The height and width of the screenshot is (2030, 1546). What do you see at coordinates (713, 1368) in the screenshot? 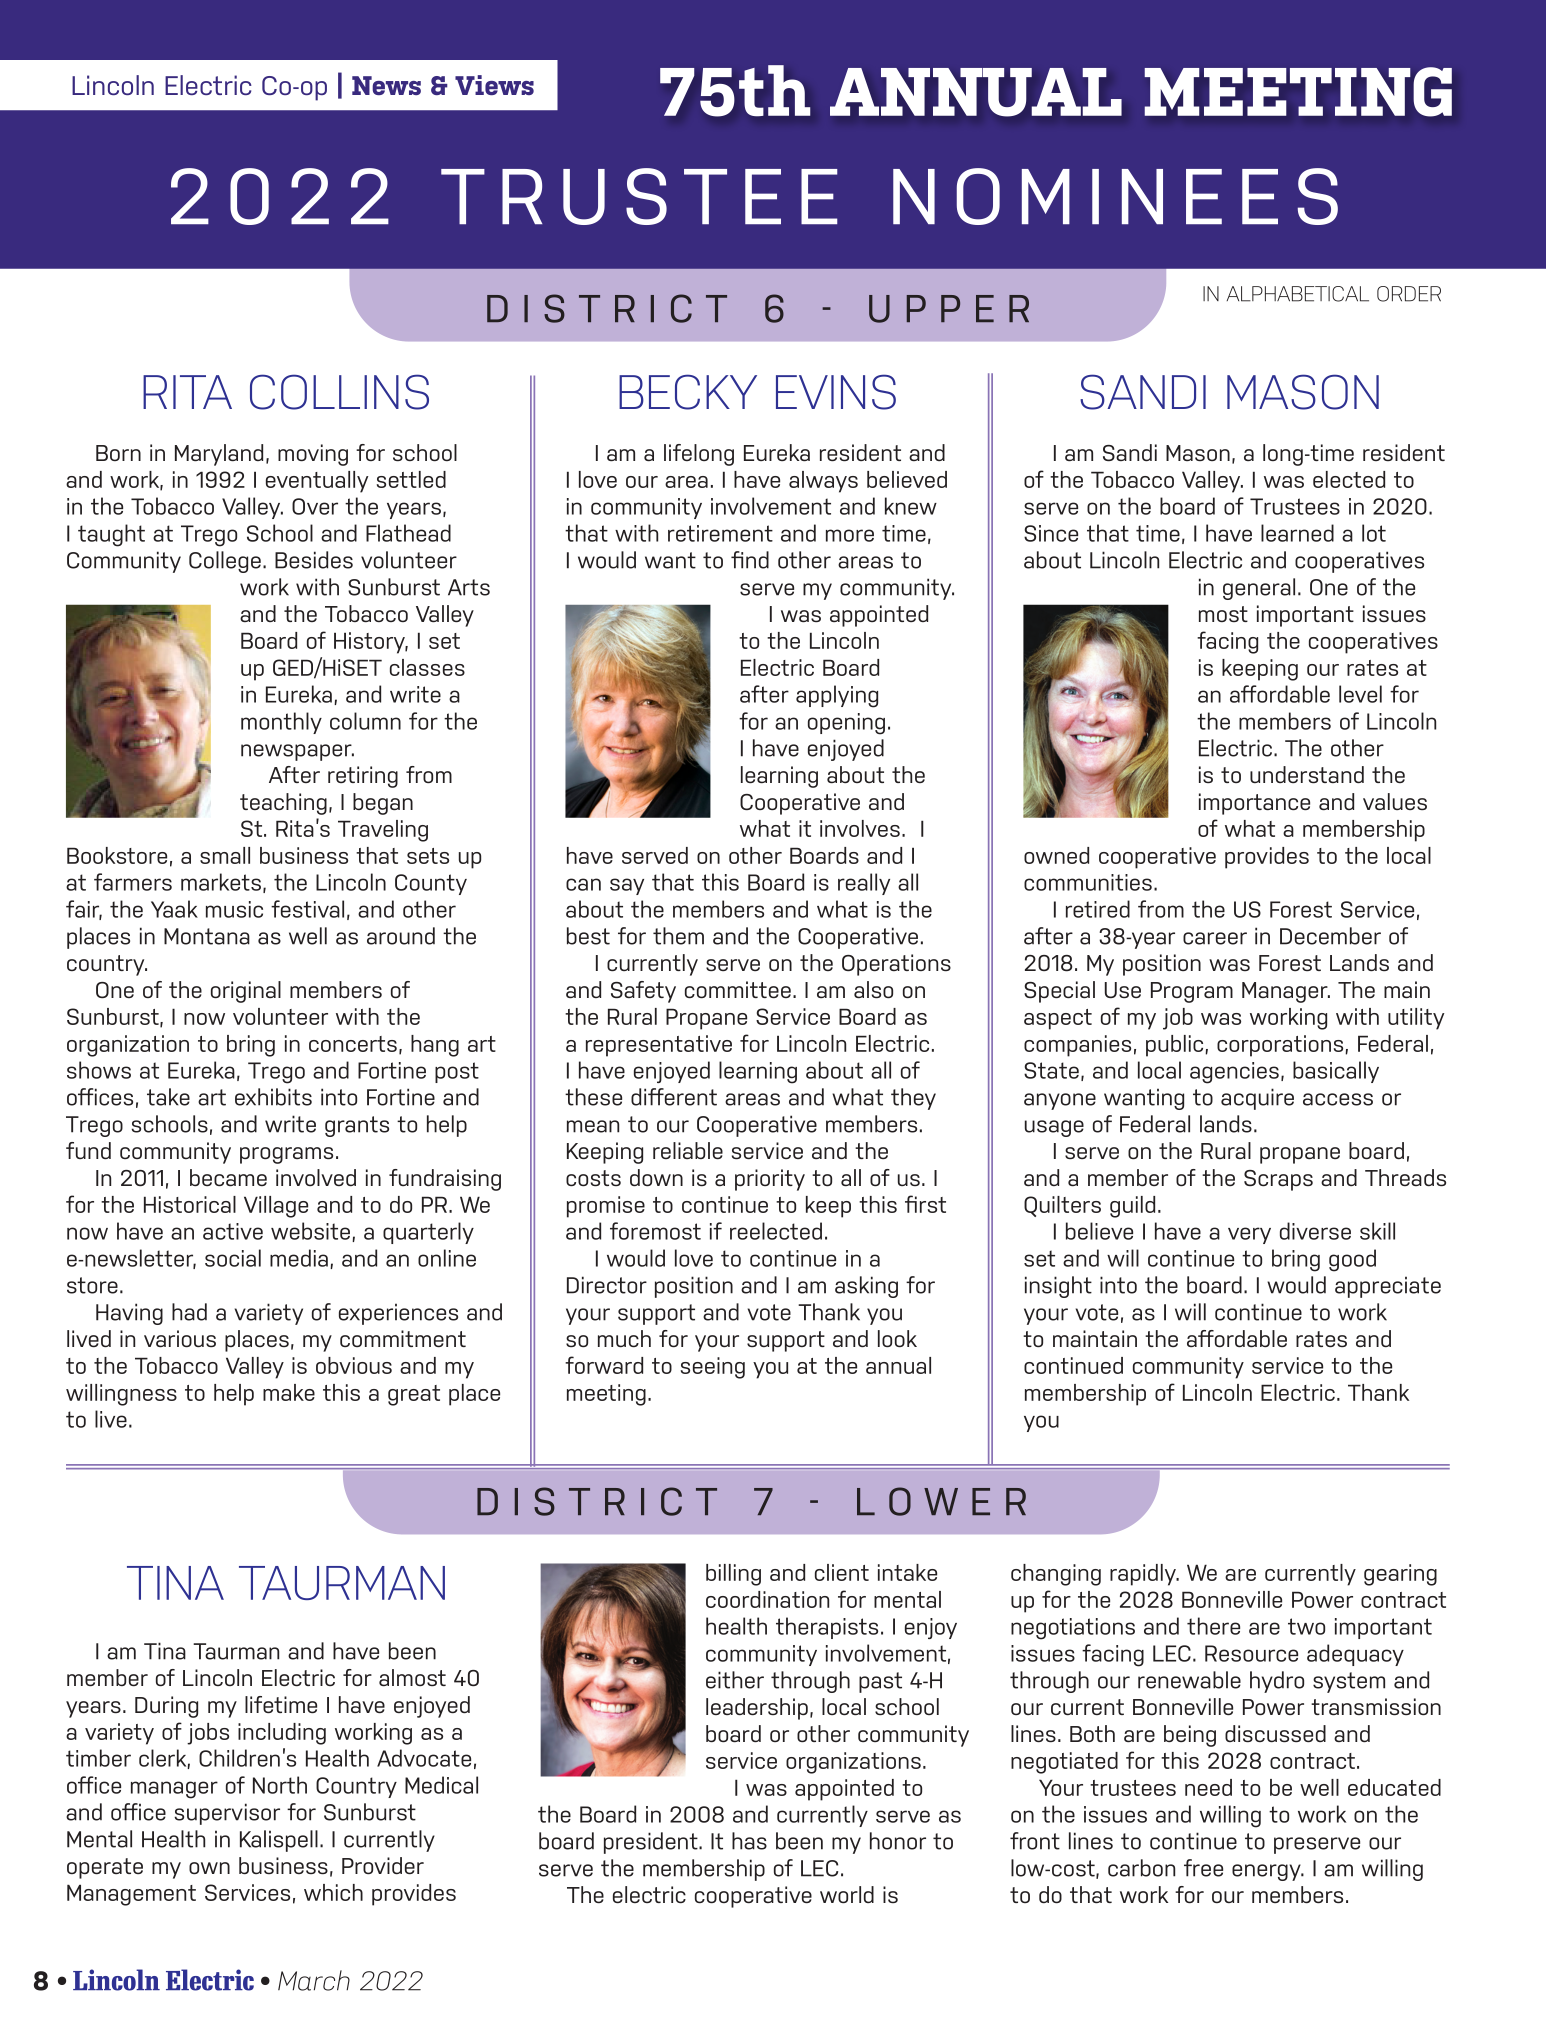
I see `seeing` at bounding box center [713, 1368].
